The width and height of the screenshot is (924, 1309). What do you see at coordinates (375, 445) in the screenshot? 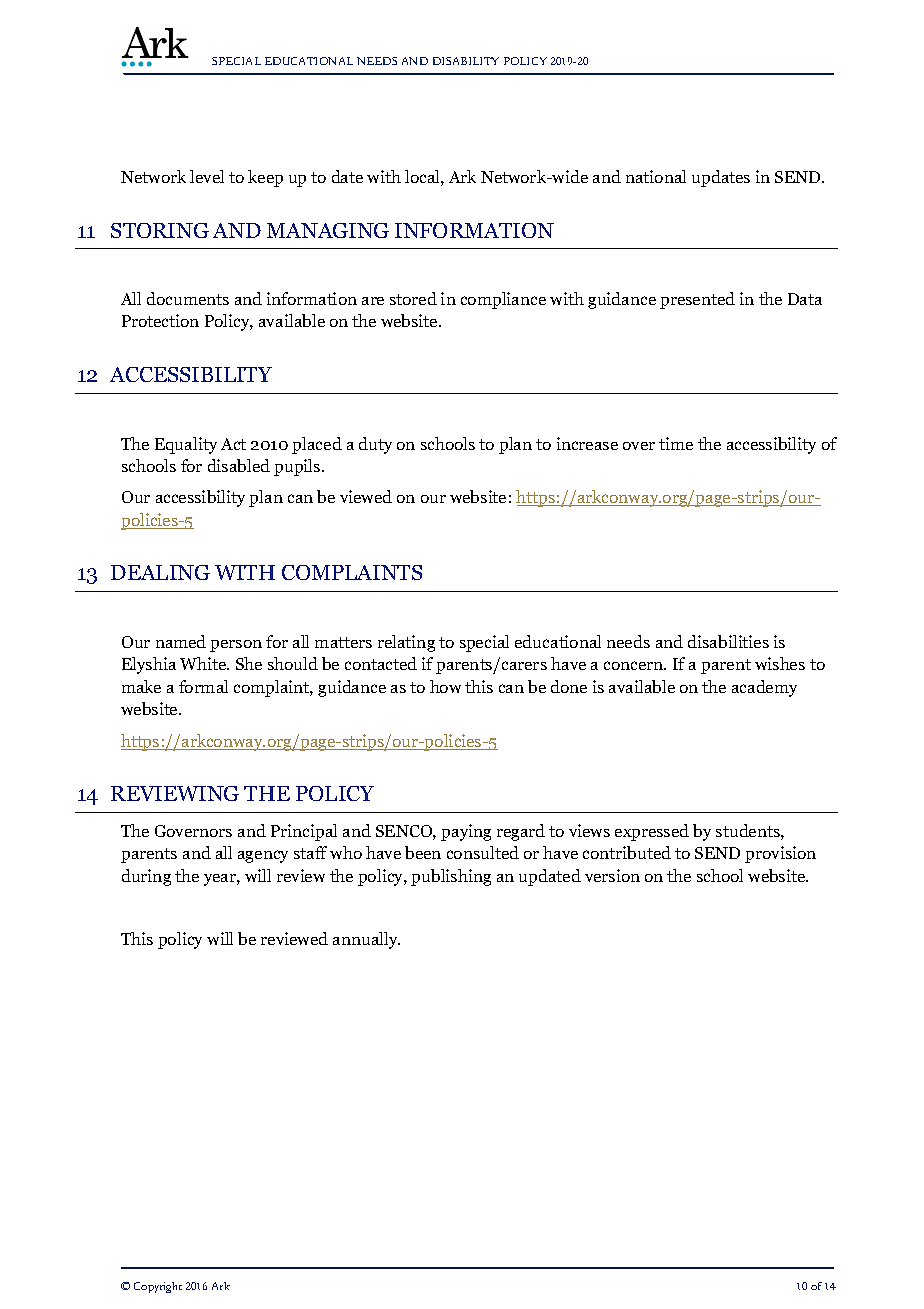
I see `duty` at bounding box center [375, 445].
